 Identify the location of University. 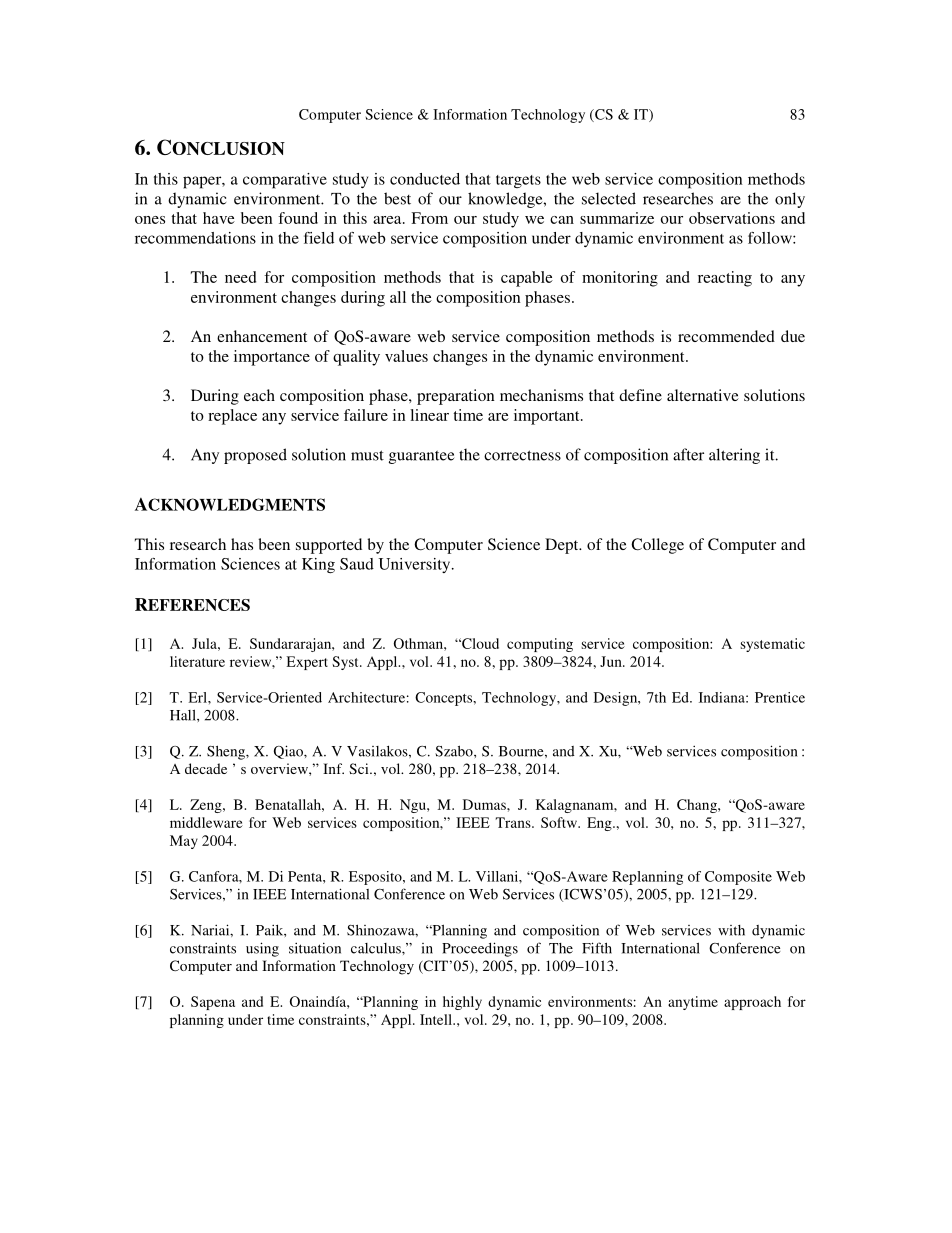
(416, 565).
